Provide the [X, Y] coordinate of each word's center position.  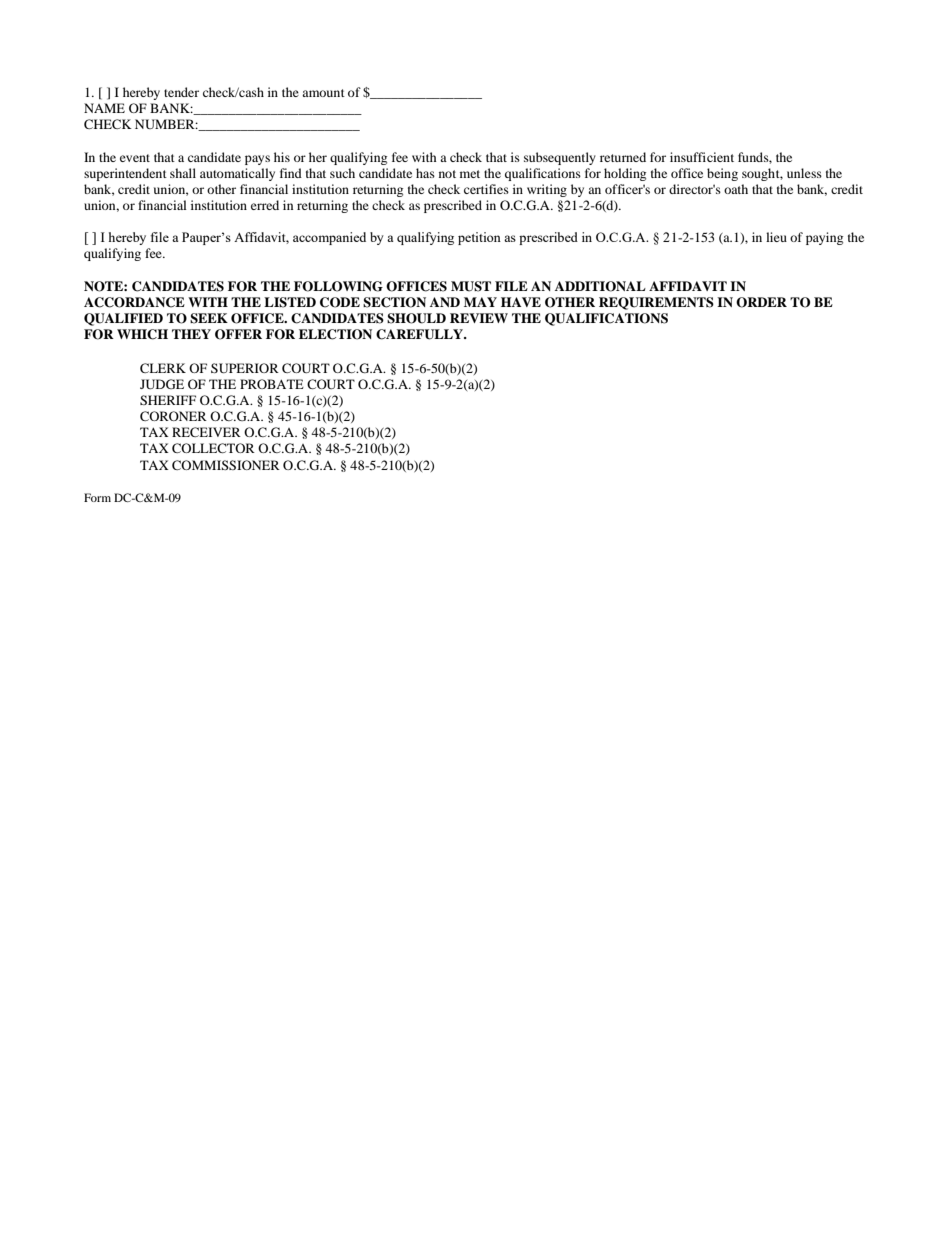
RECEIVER [206, 432]
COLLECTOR [213, 448]
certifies [486, 189]
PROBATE [272, 384]
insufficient [702, 157]
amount [323, 93]
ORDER [761, 302]
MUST [471, 286]
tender [181, 92]
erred [265, 205]
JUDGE [162, 384]
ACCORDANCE [134, 302]
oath [736, 189]
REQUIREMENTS [656, 303]
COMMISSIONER [226, 465]
